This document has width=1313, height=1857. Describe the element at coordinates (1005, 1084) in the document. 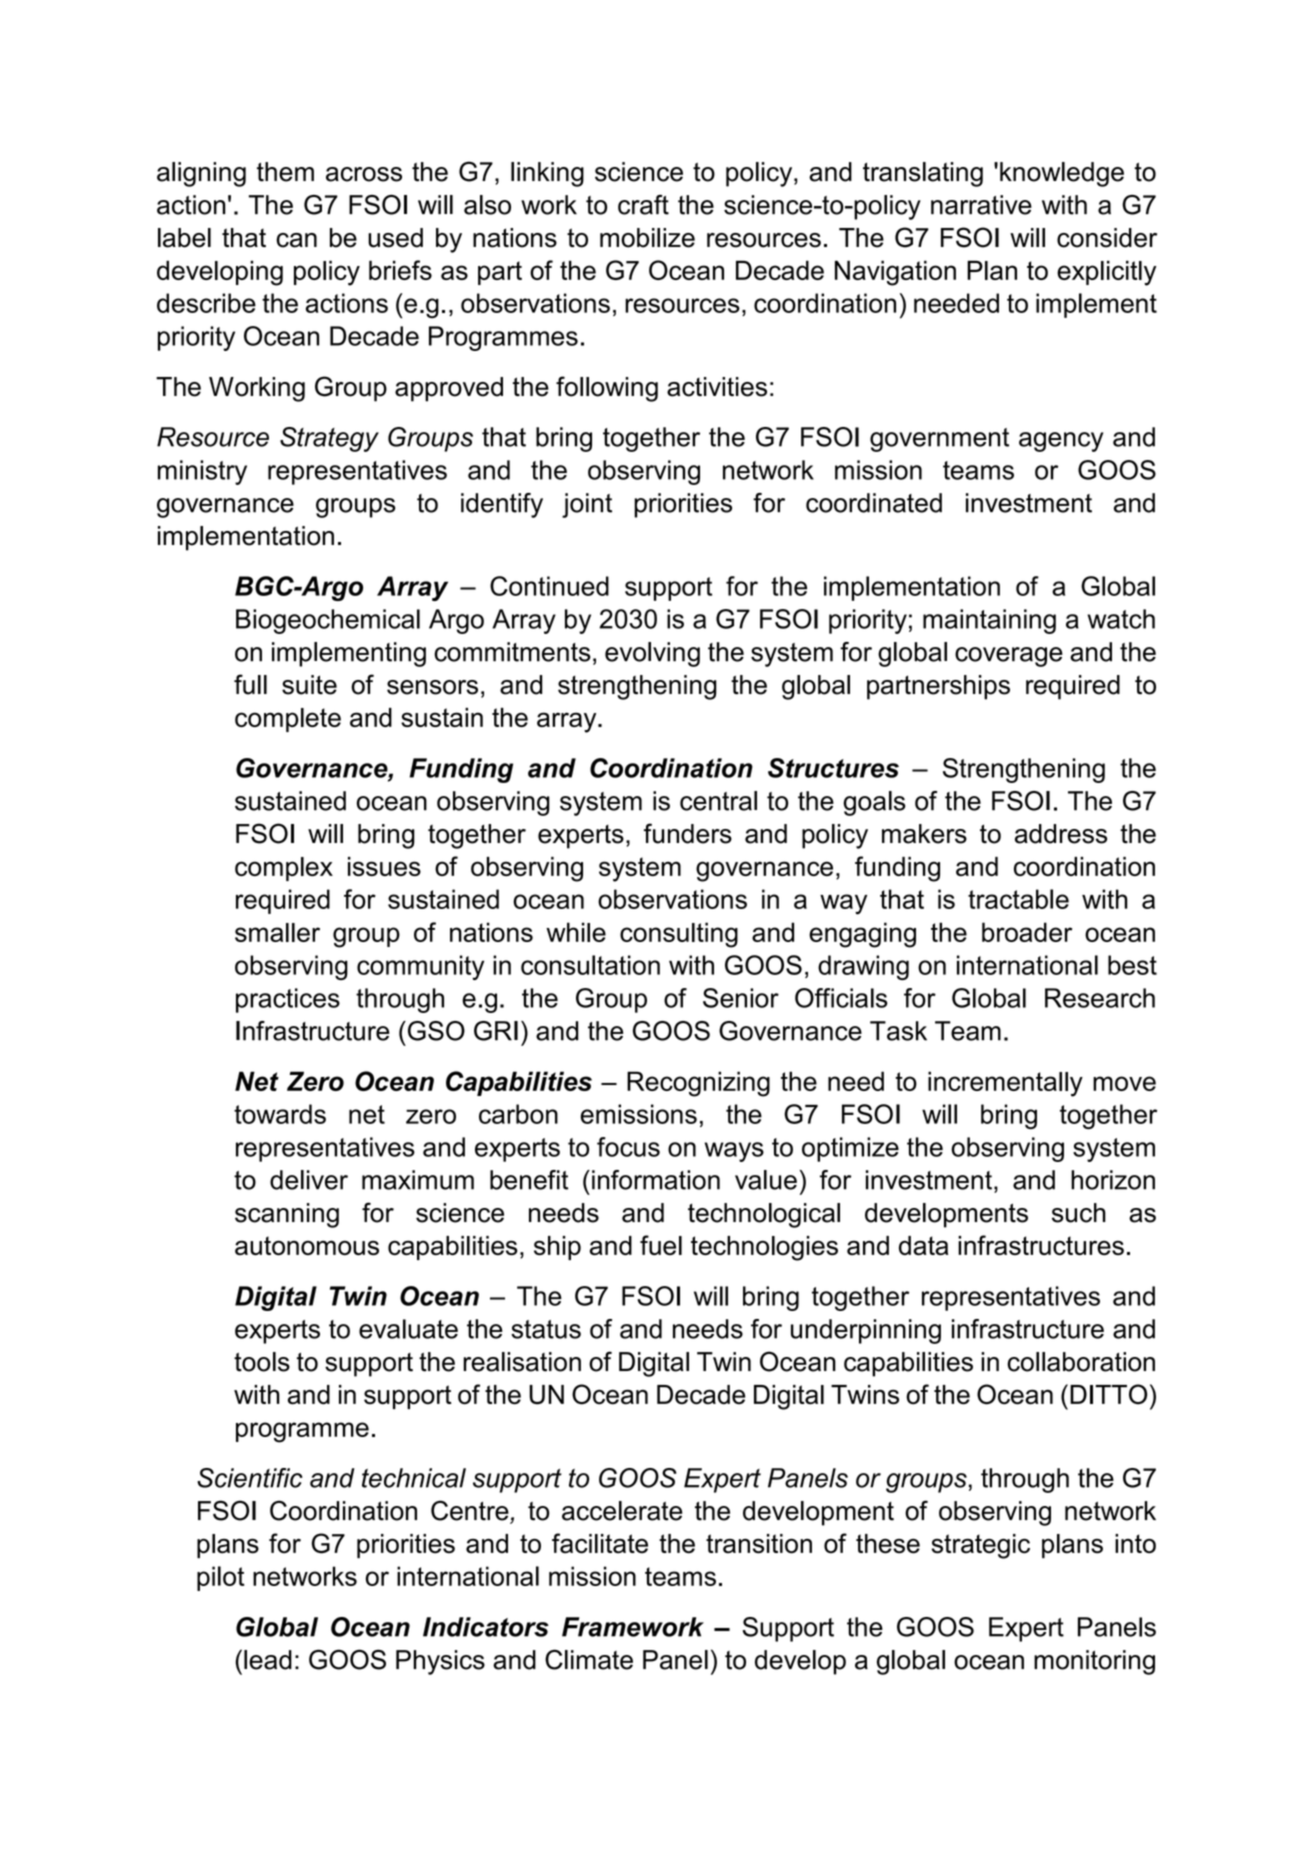

I see `incrementally` at that location.
